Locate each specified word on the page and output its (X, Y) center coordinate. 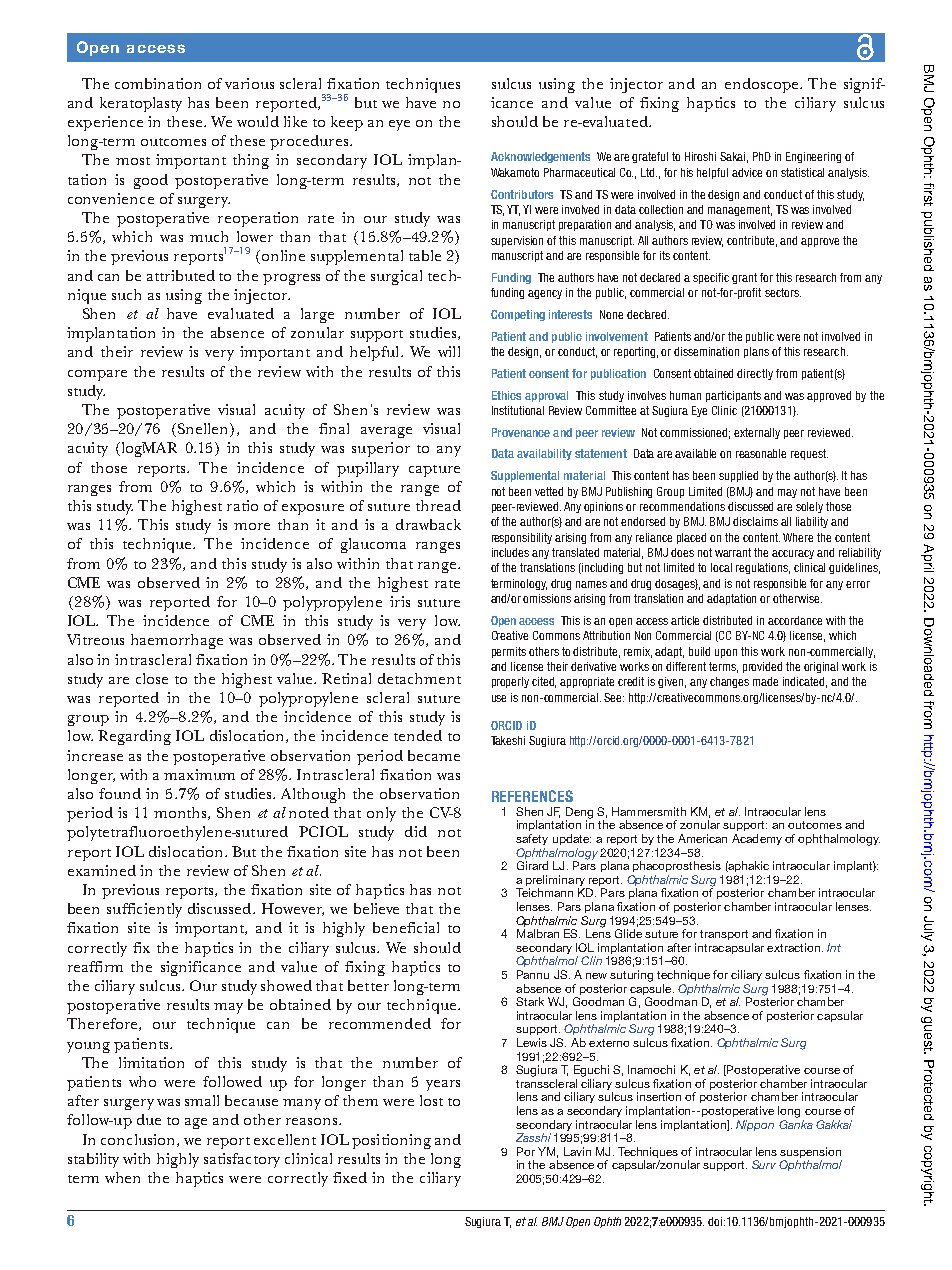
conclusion (139, 1140)
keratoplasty (141, 104)
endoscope (763, 85)
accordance (795, 620)
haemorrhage (177, 641)
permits (509, 652)
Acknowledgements (540, 157)
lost (431, 1100)
